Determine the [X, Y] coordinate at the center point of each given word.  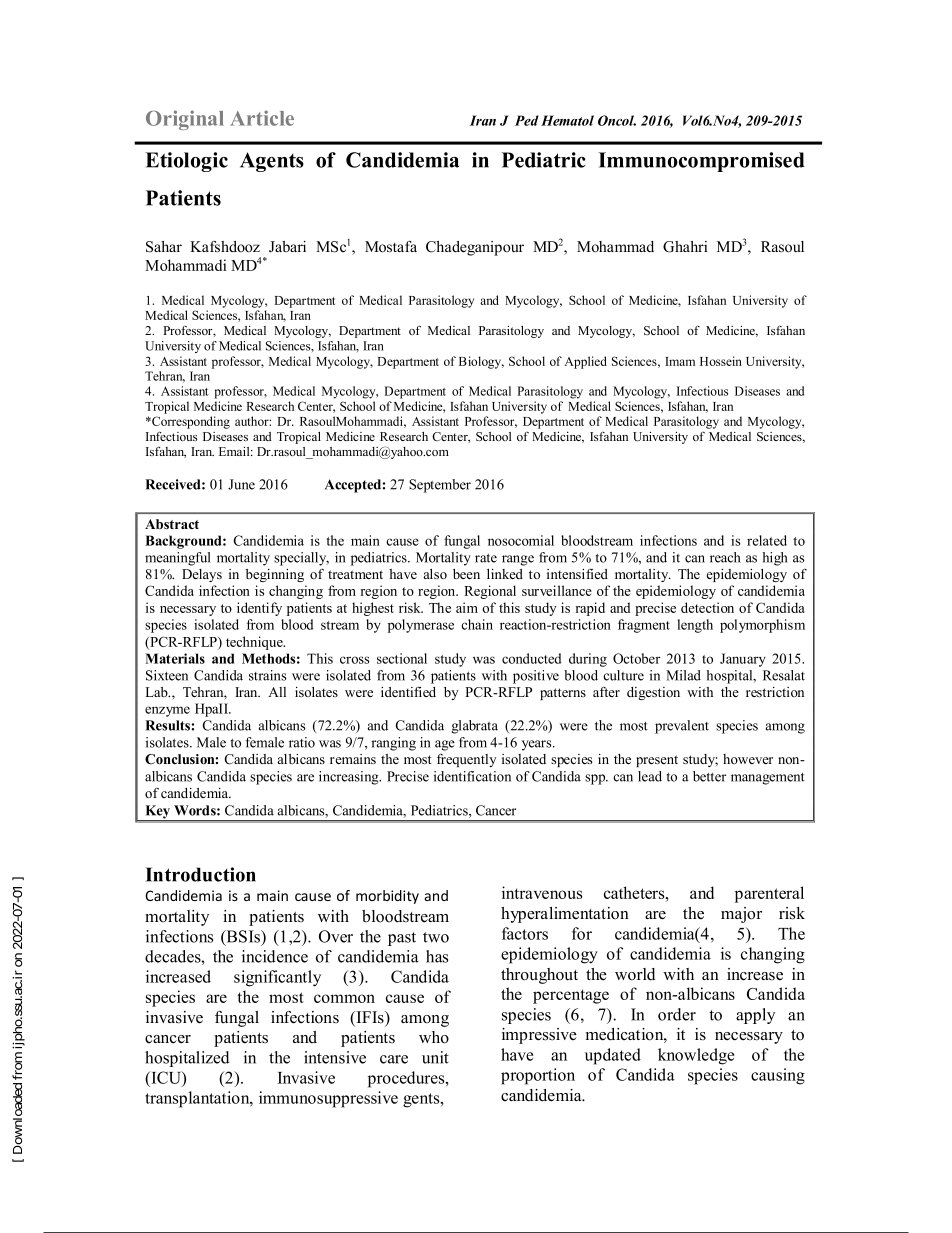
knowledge [696, 1056]
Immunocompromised [701, 162]
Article [262, 118]
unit [435, 1057]
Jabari [287, 247]
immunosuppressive [328, 1099]
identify [259, 609]
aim [467, 607]
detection [707, 607]
